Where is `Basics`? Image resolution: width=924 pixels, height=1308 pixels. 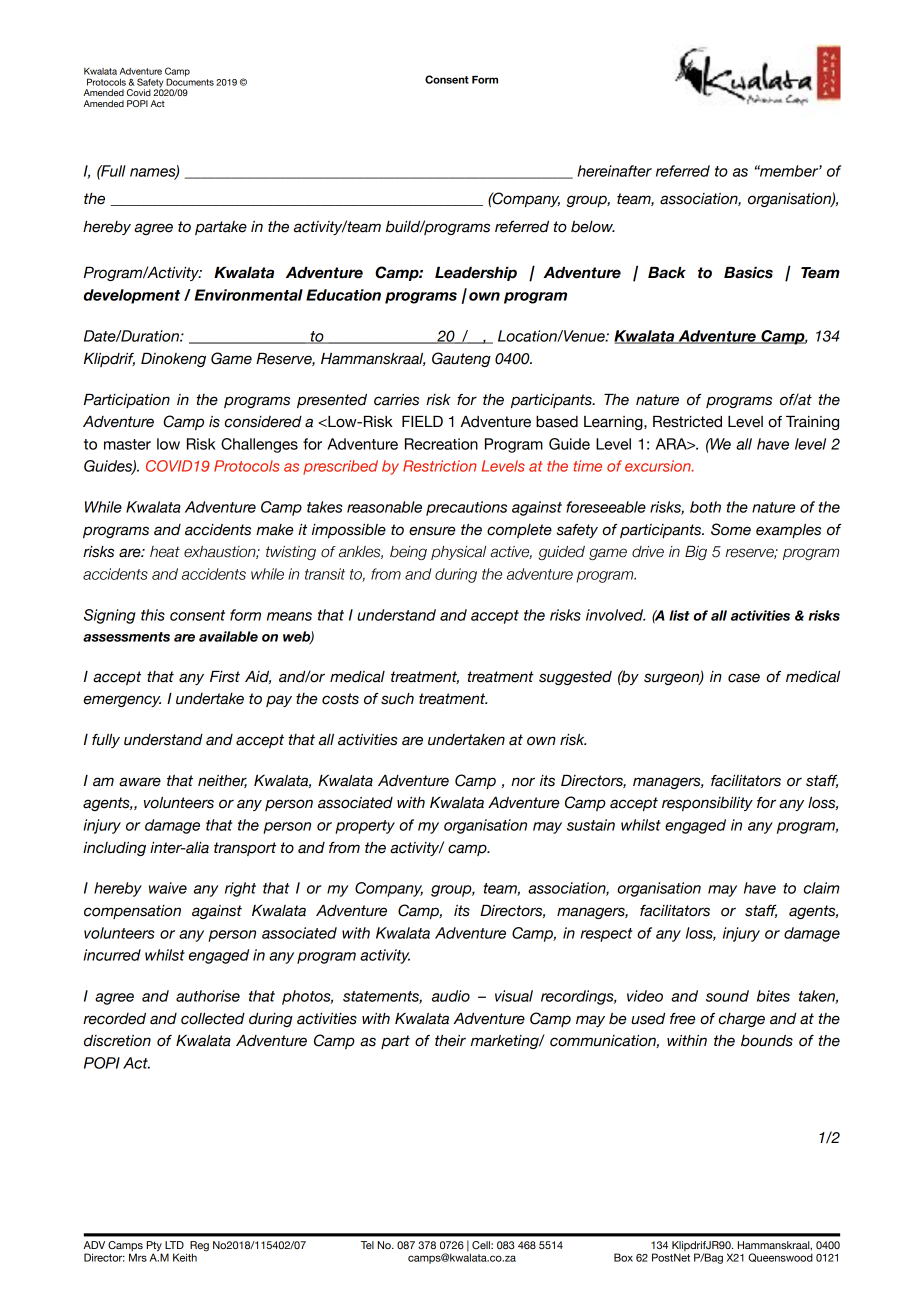 Basics is located at coordinates (748, 273).
